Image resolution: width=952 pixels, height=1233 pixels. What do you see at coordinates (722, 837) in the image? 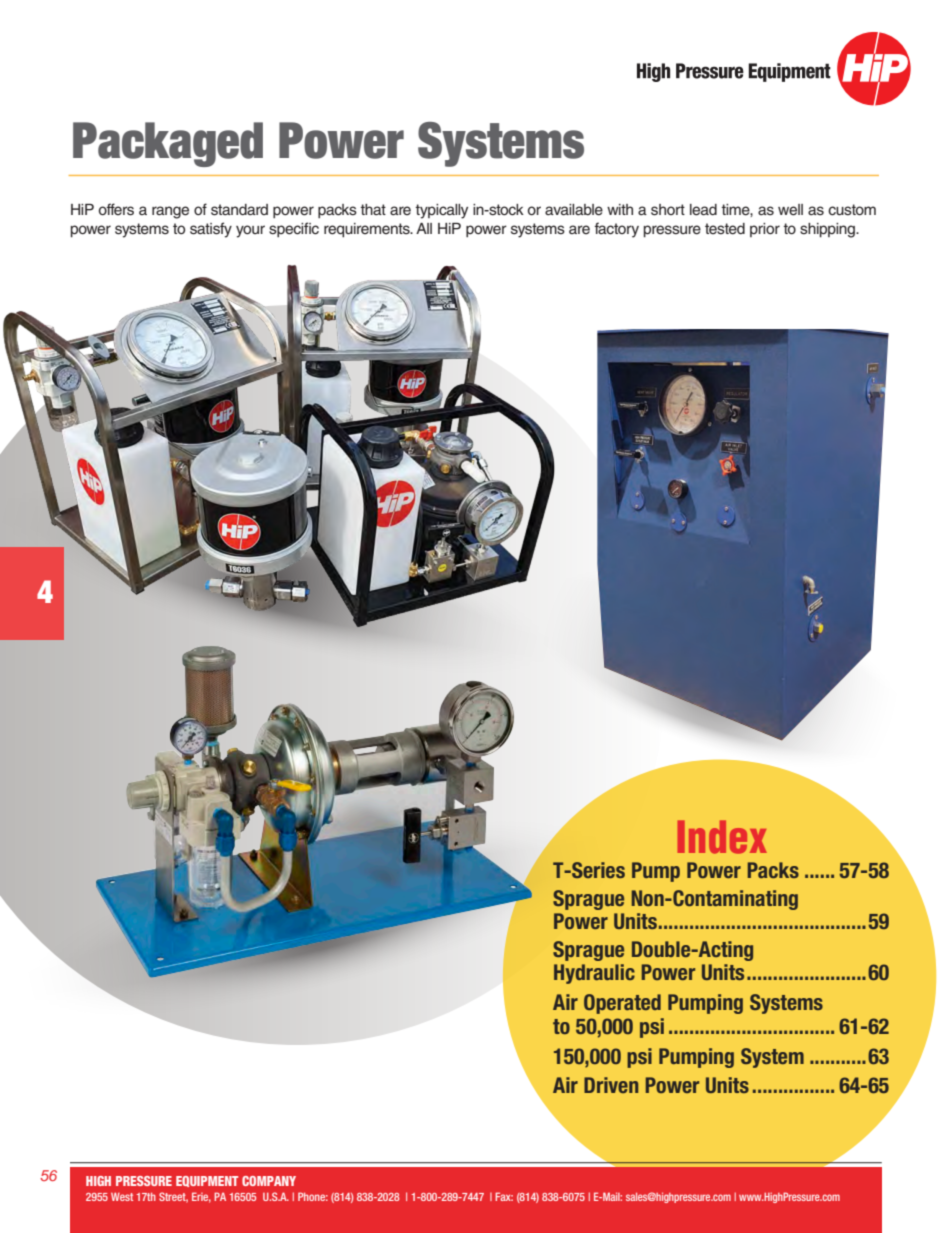
I see `Index` at bounding box center [722, 837].
